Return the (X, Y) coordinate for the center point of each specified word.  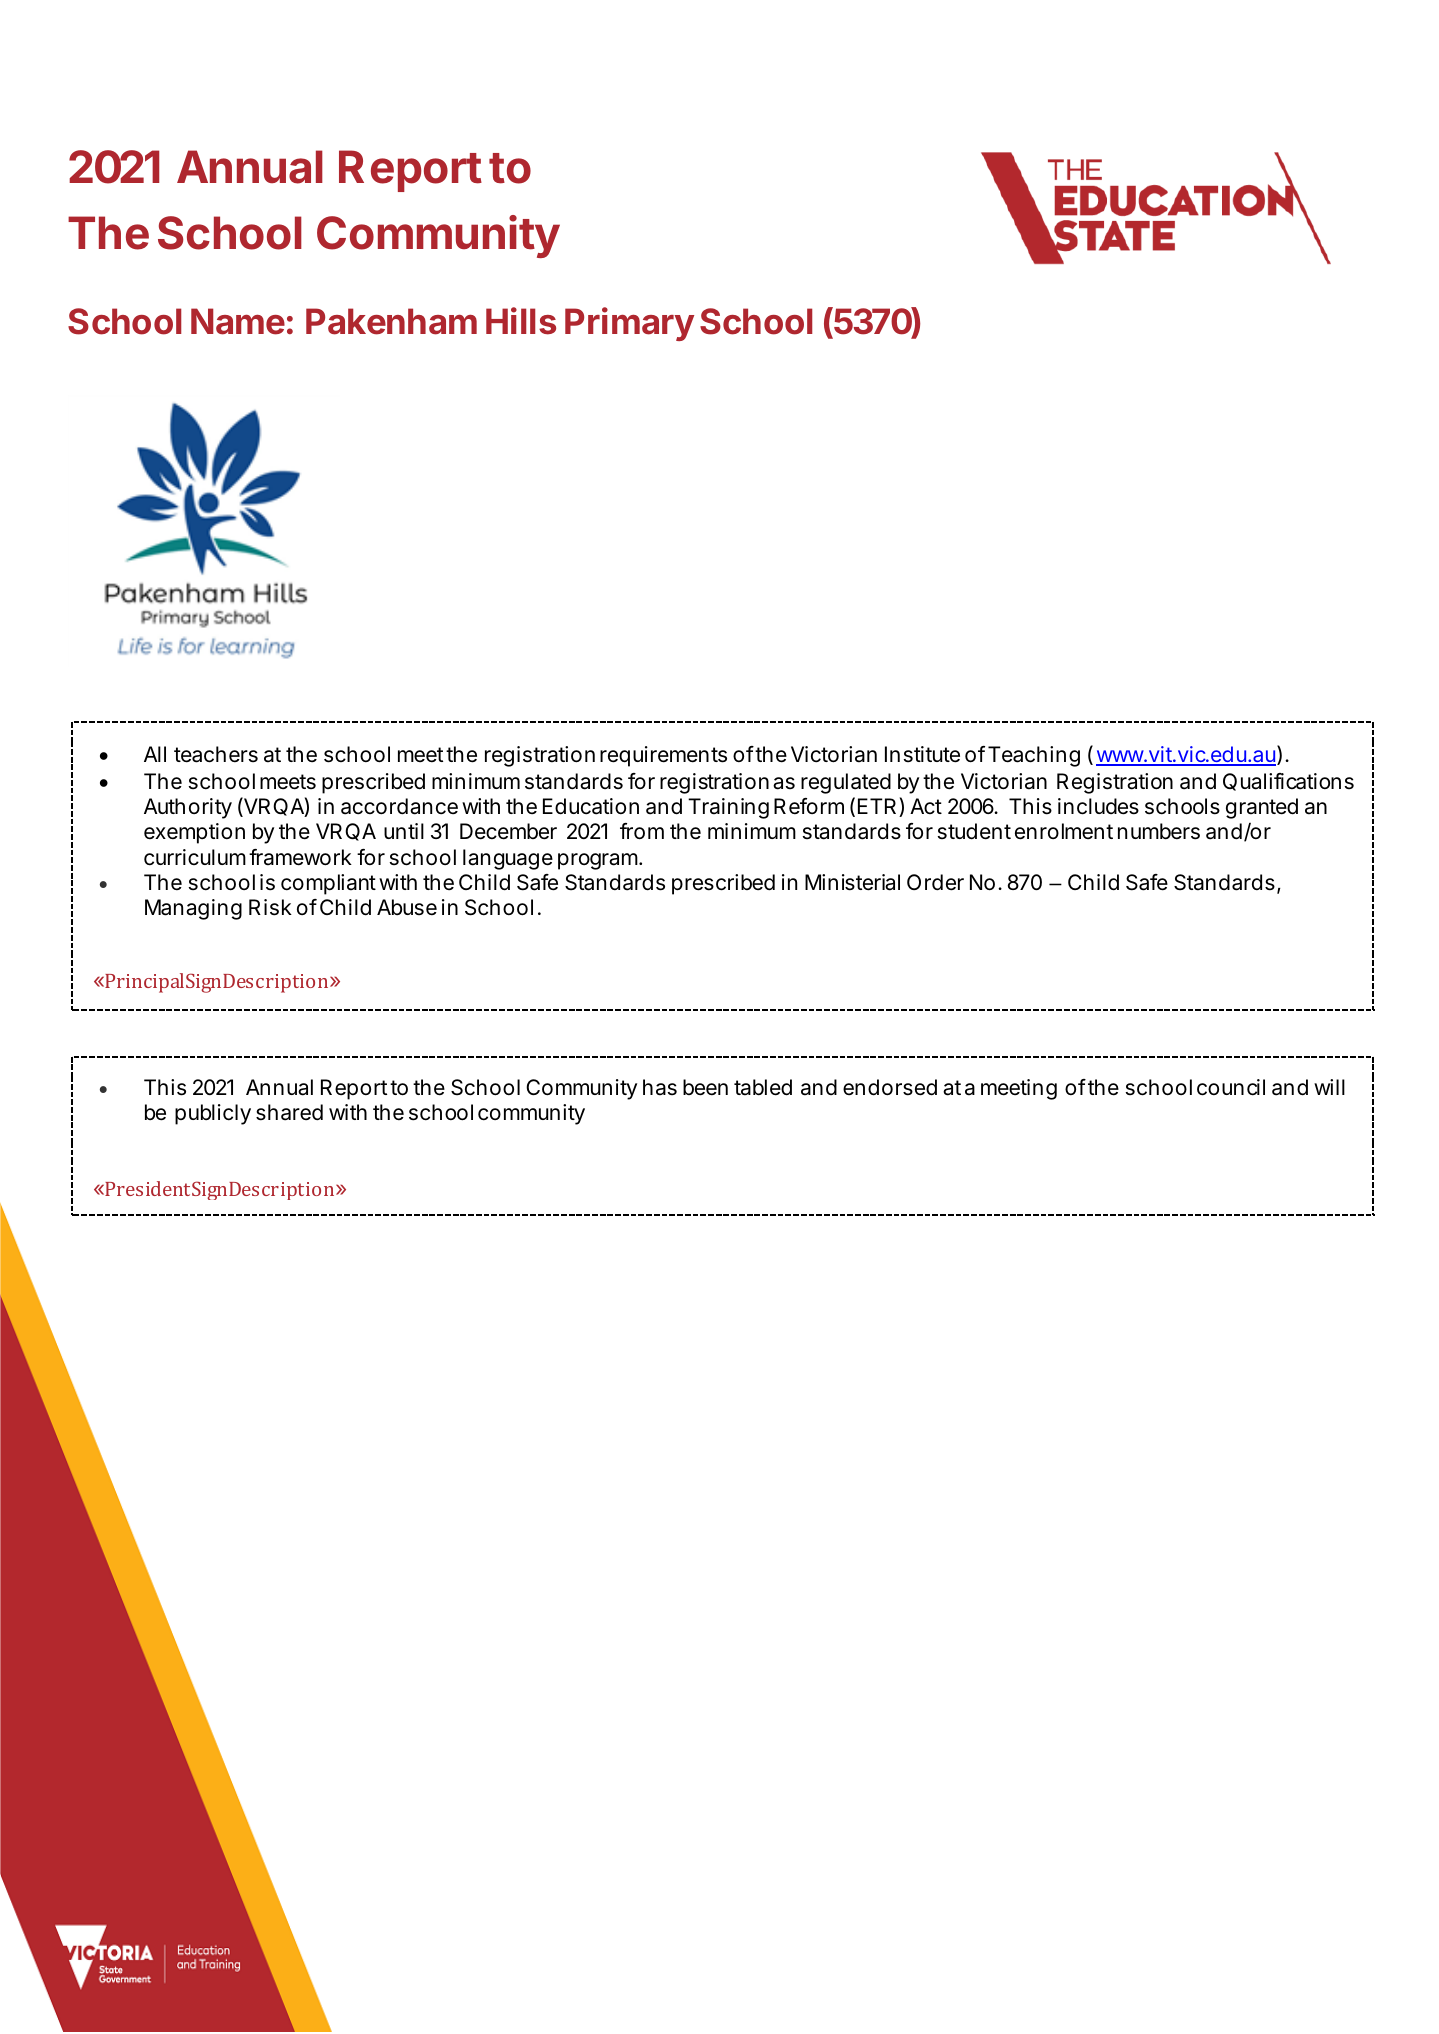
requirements (663, 756)
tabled (763, 1087)
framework (300, 857)
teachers (216, 754)
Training (728, 808)
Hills (521, 321)
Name (238, 321)
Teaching (1034, 756)
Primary (629, 324)
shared (289, 1112)
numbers (1159, 831)
